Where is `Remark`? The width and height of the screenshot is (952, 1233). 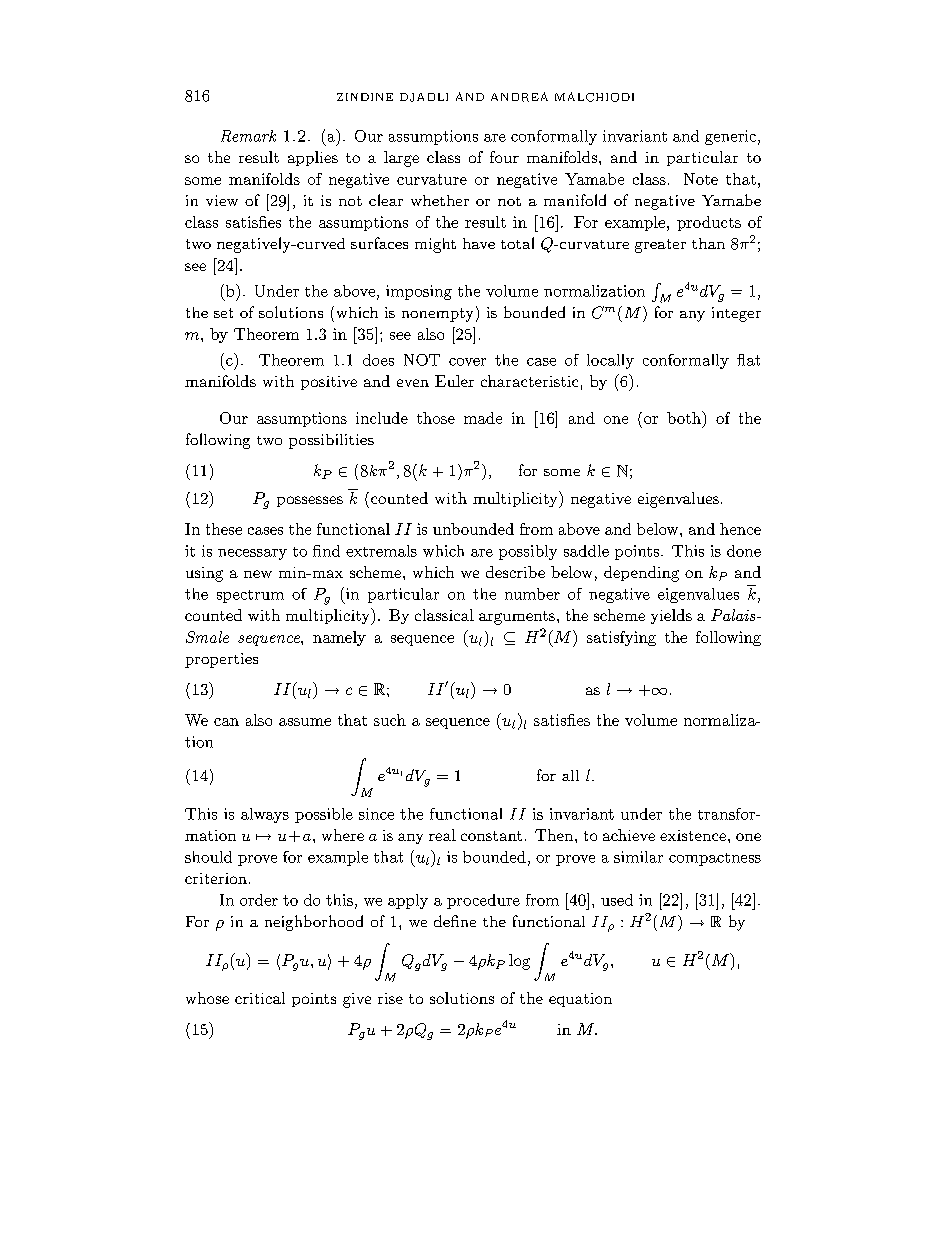
Remark is located at coordinates (248, 136).
